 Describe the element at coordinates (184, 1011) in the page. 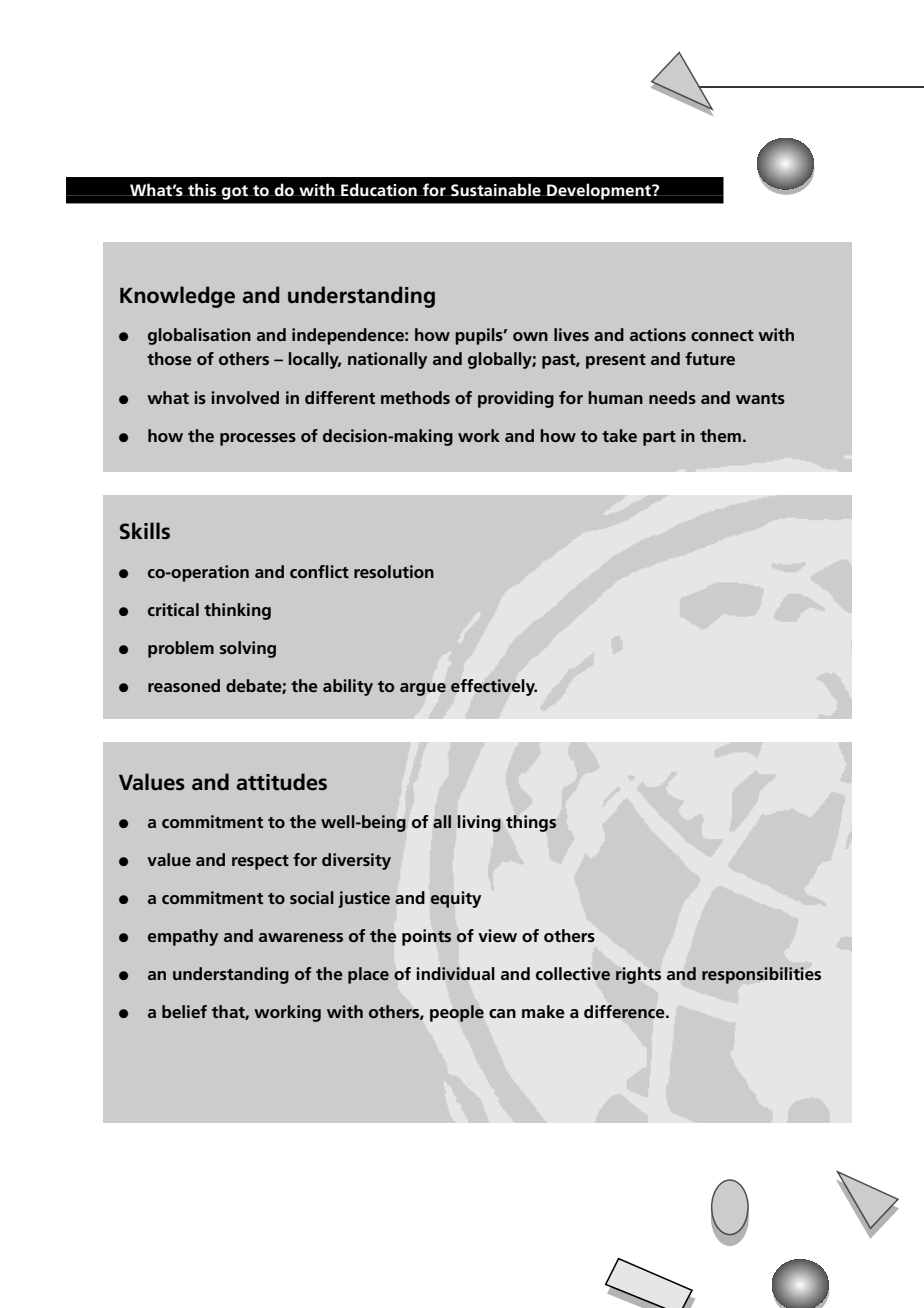

I see `belief` at that location.
